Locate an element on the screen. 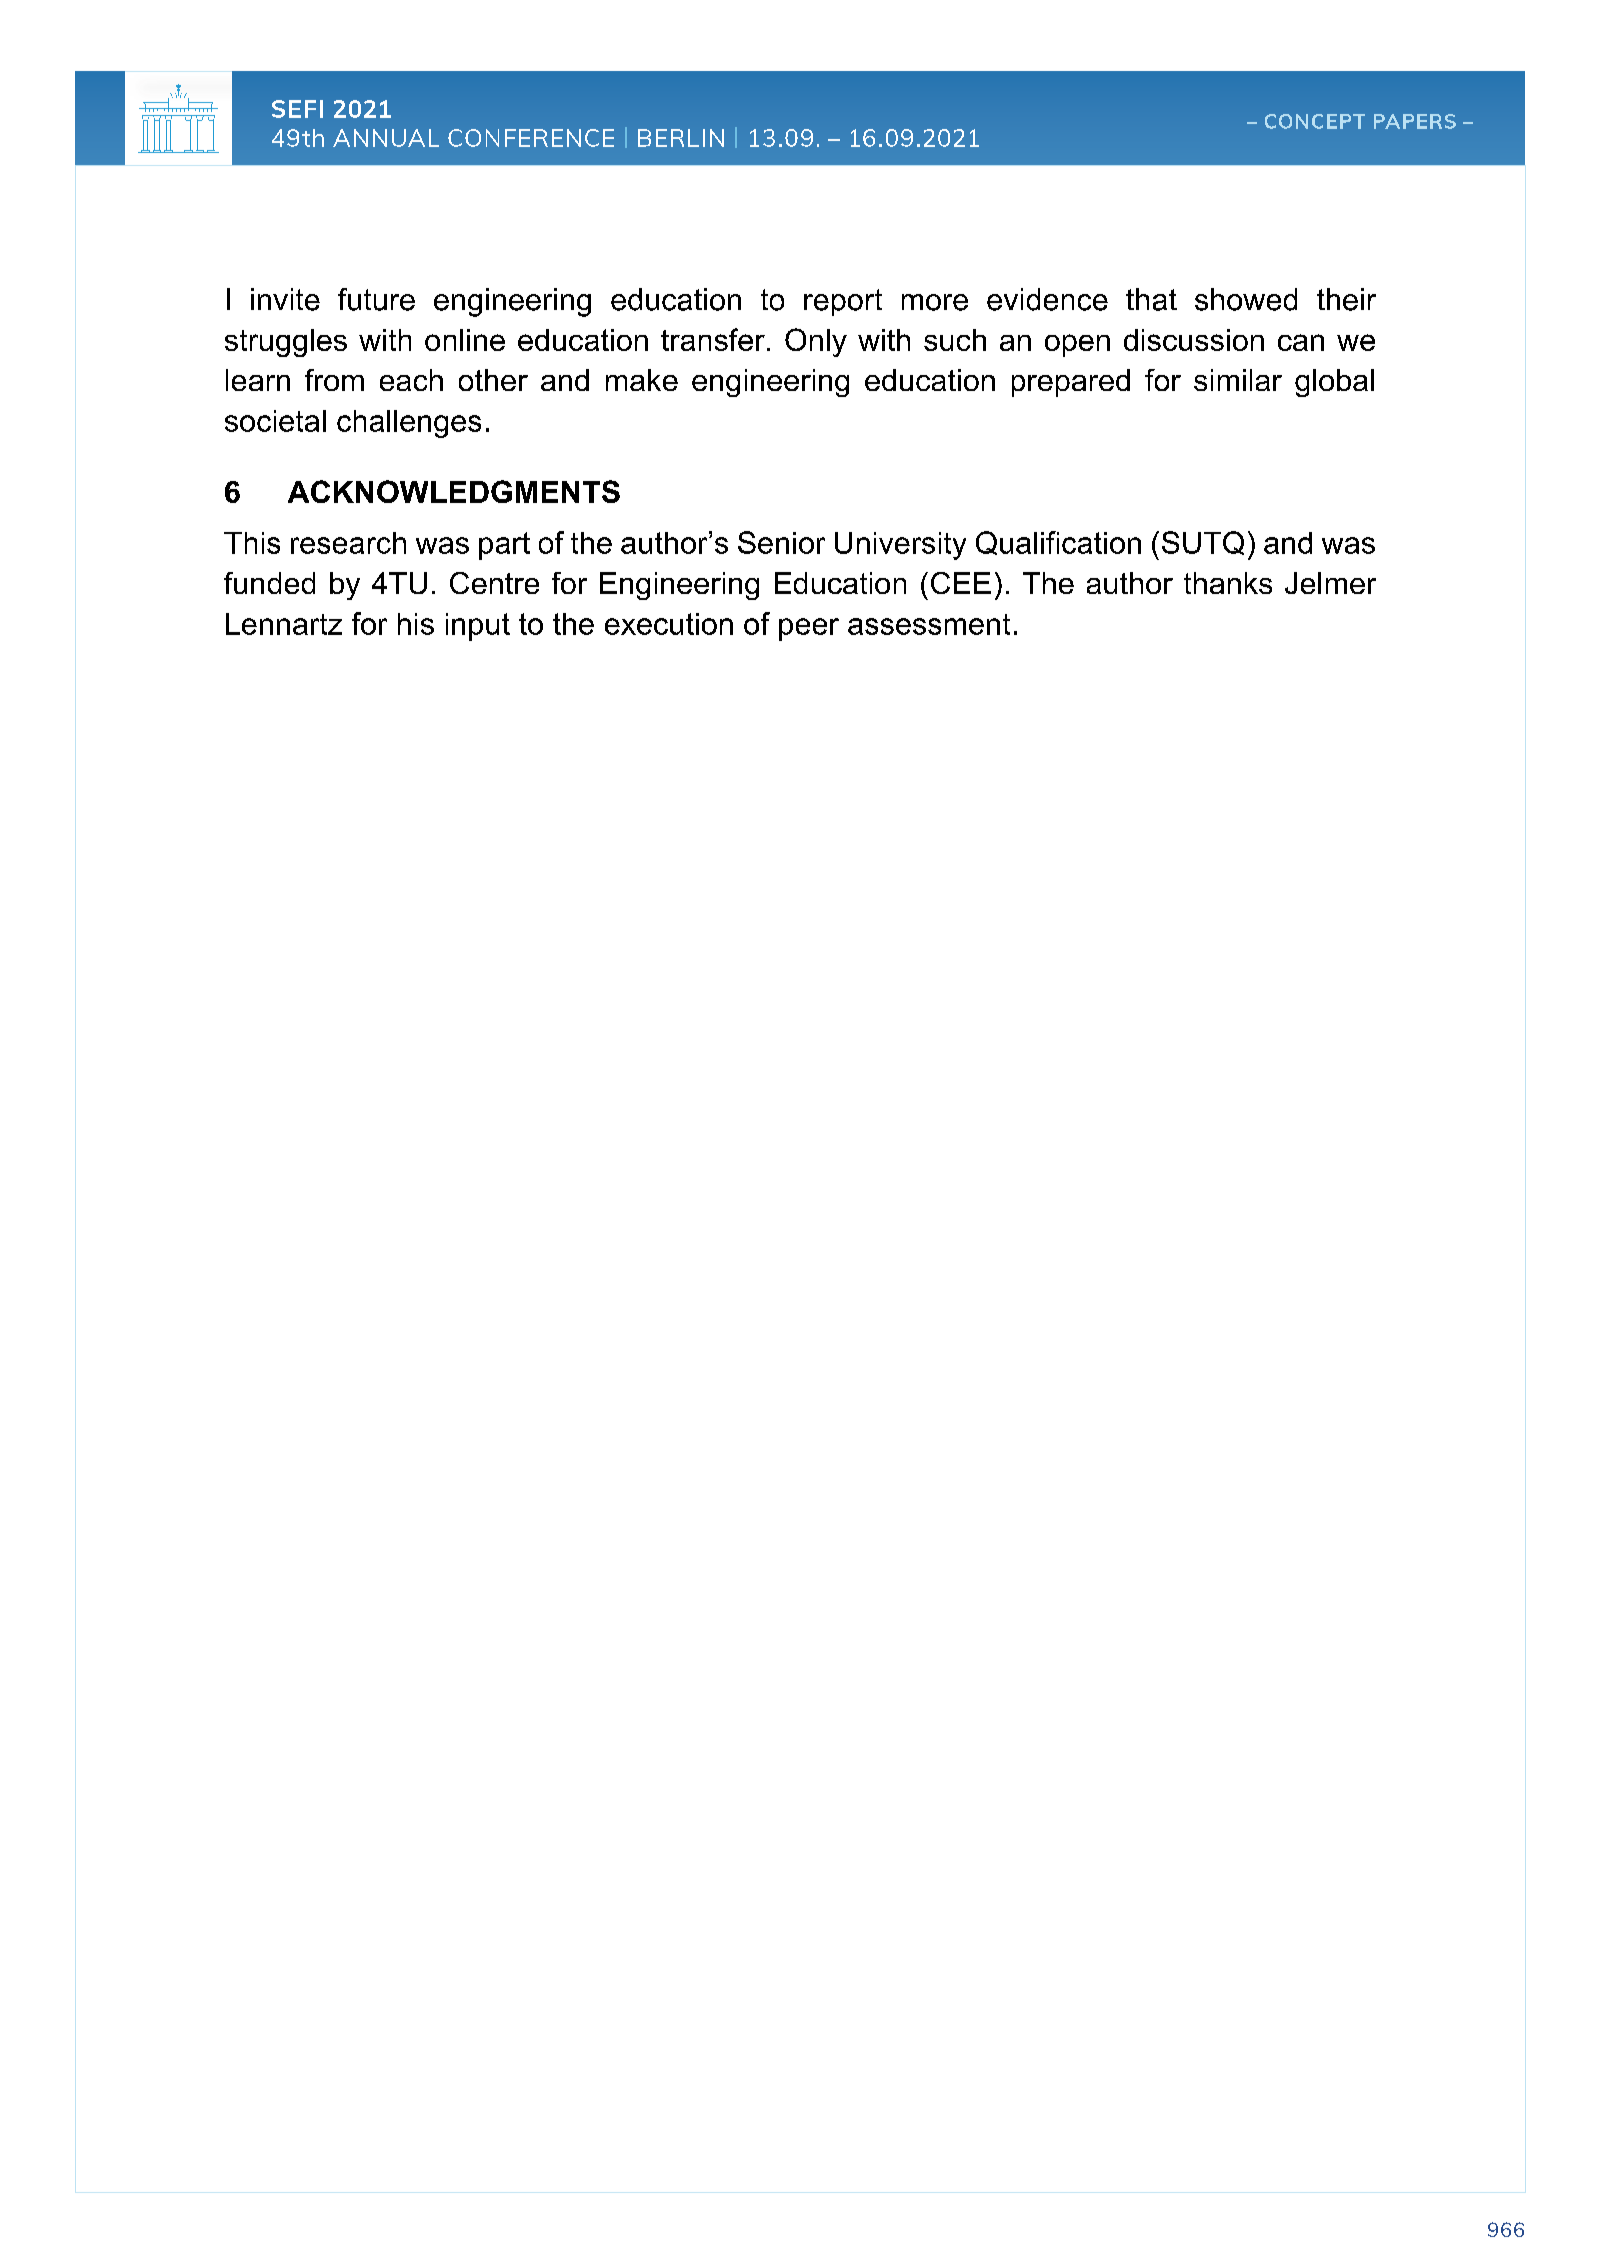 The height and width of the screenshot is (2263, 1600). can is located at coordinates (1301, 342).
